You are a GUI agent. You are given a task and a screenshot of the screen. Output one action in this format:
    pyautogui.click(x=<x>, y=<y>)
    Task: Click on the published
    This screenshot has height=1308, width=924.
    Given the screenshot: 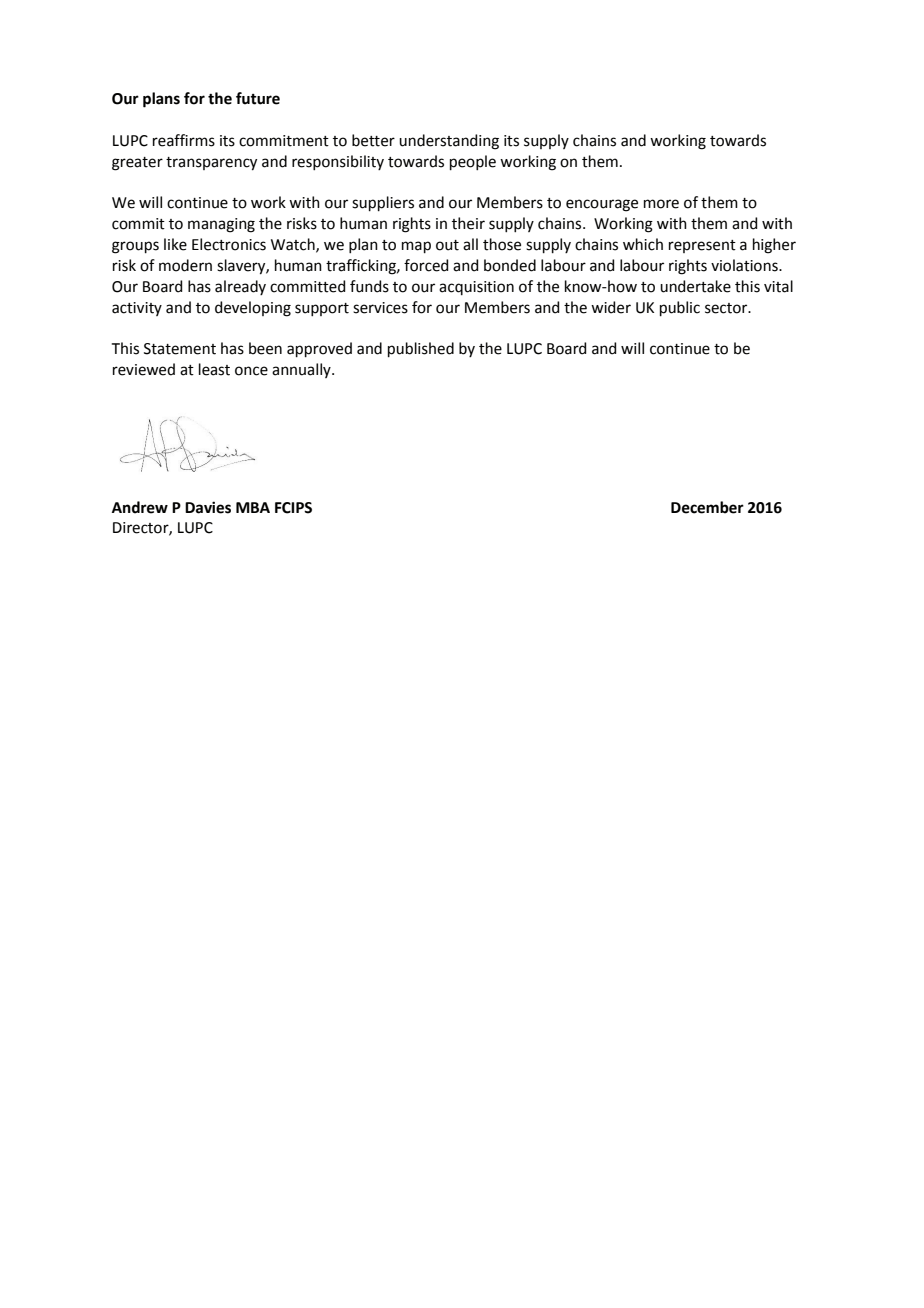 What is the action you would take?
    pyautogui.click(x=421, y=350)
